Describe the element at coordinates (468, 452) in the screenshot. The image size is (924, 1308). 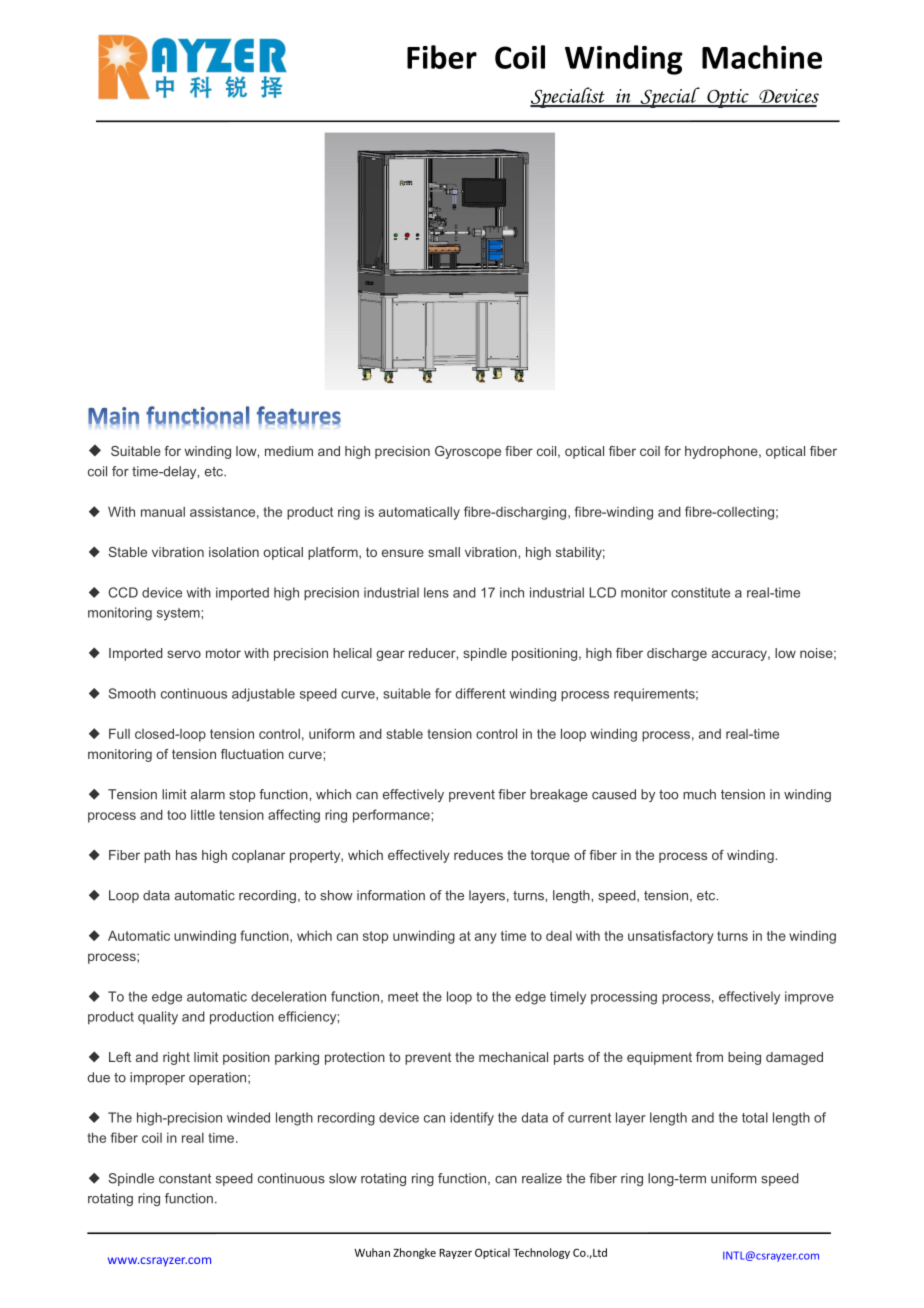
I see `Gyroscope` at that location.
